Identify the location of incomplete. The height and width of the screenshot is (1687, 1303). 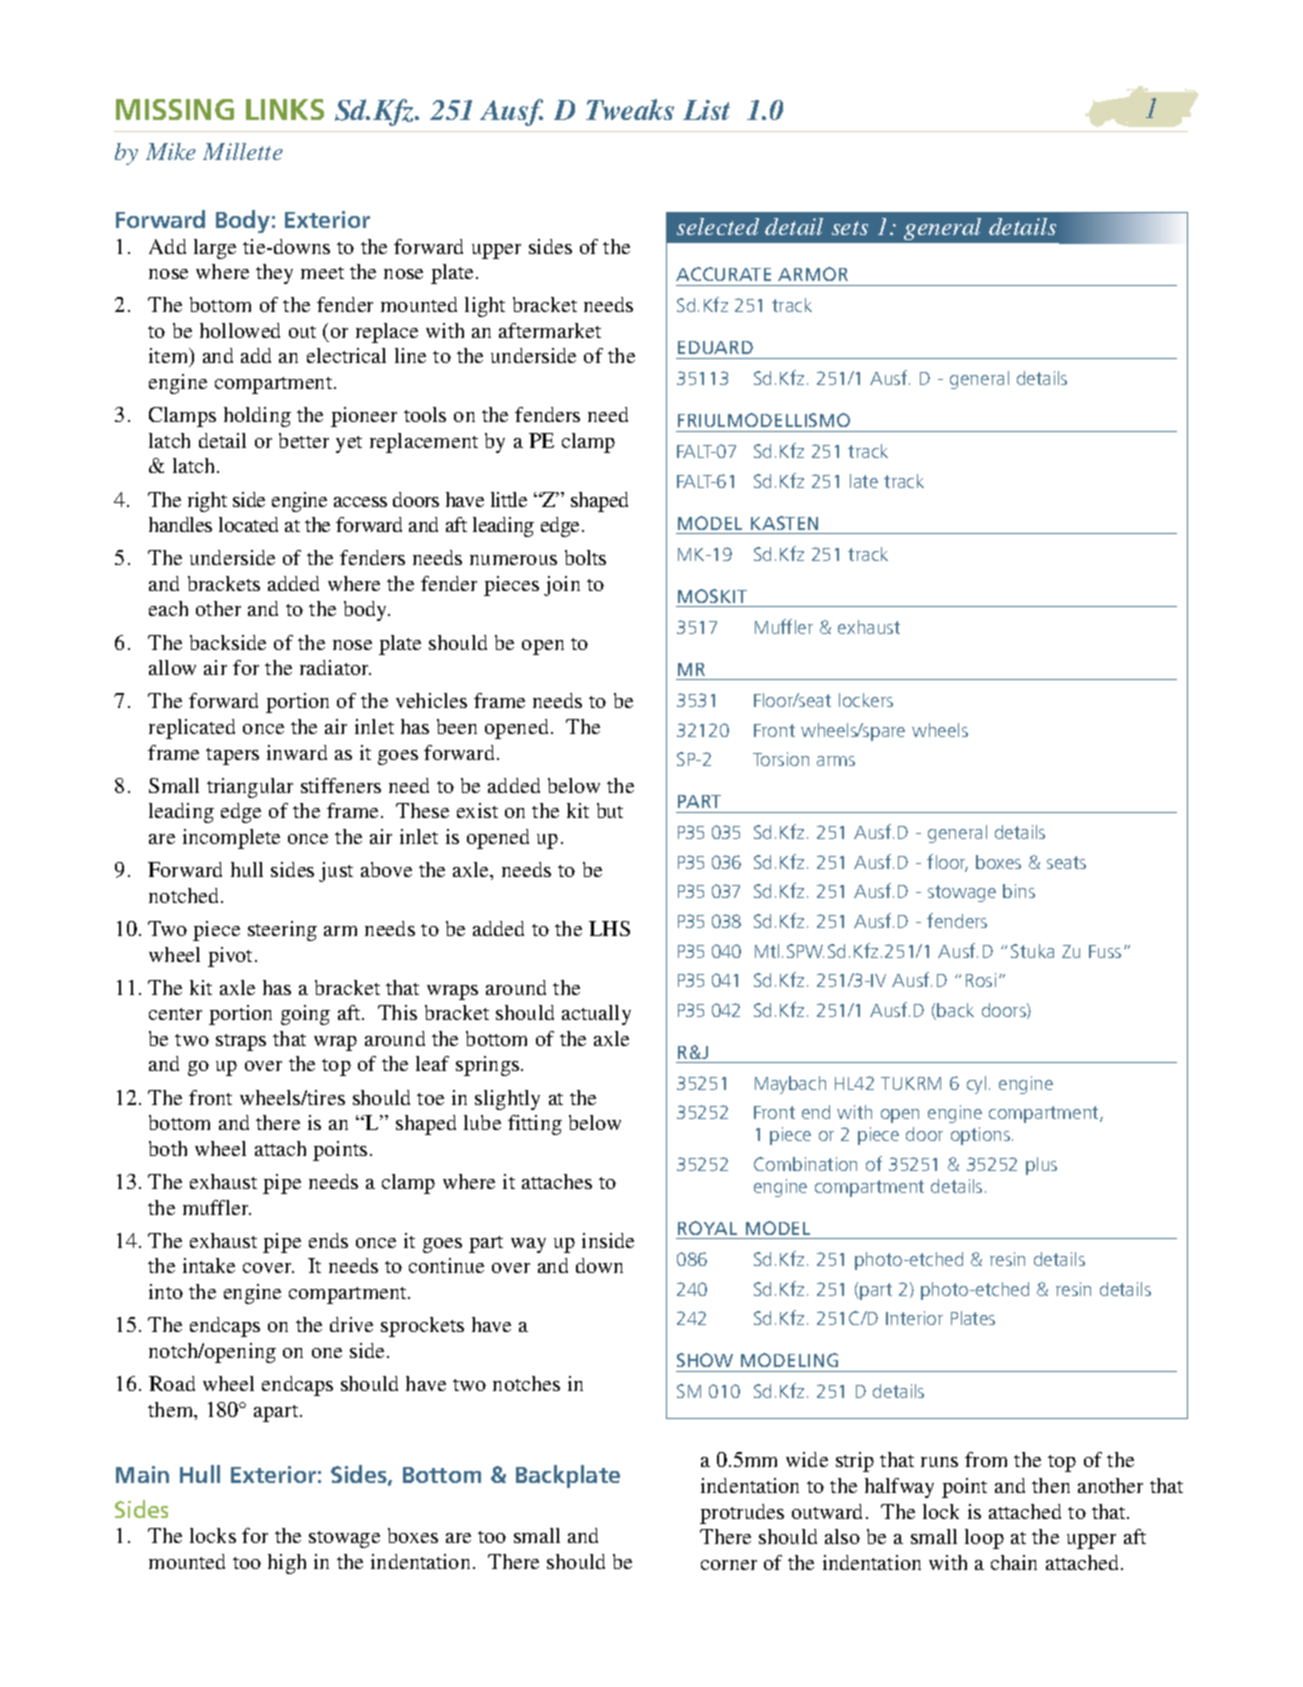
(231, 839).
